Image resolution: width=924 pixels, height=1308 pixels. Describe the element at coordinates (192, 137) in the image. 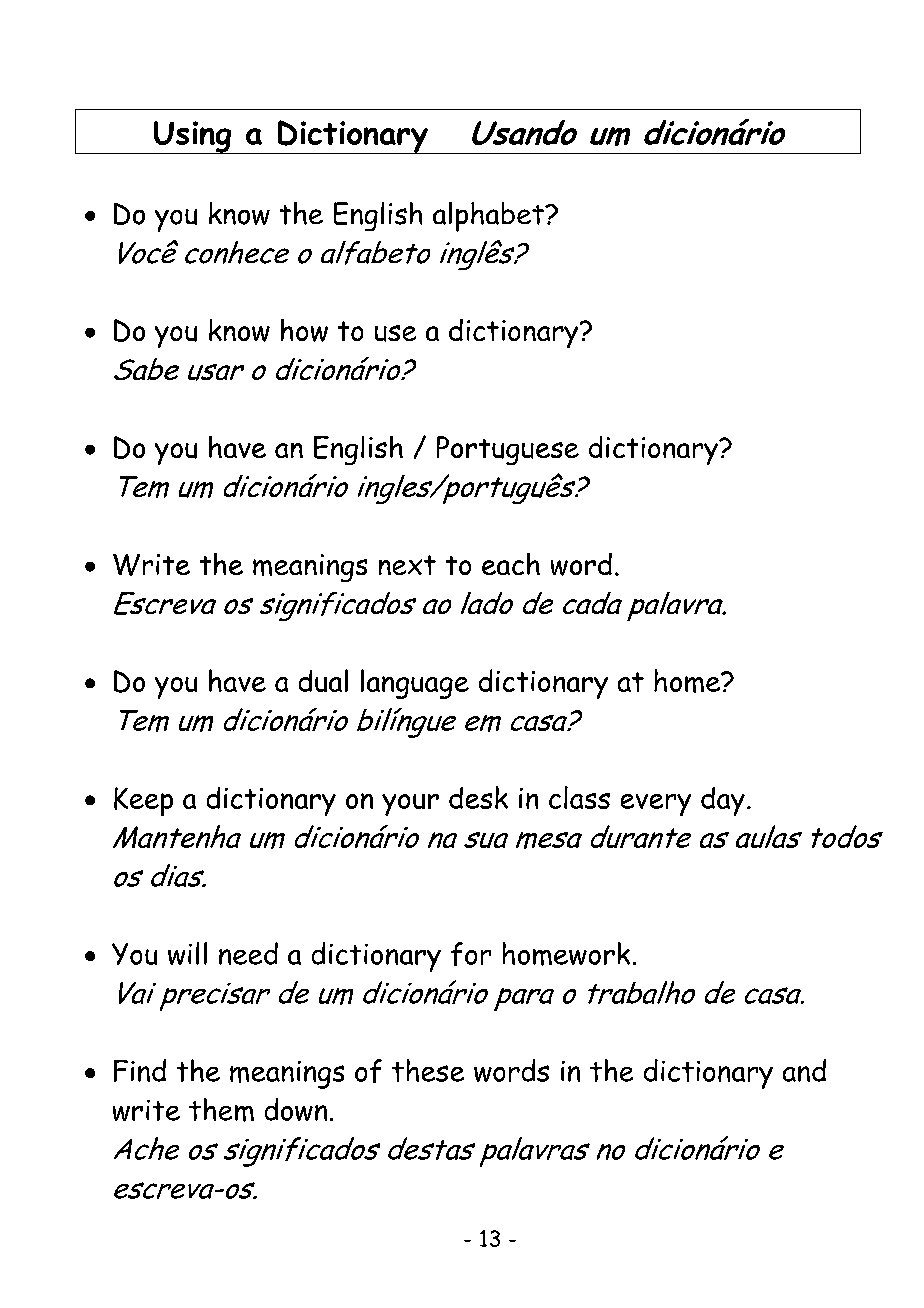

I see `Using` at that location.
